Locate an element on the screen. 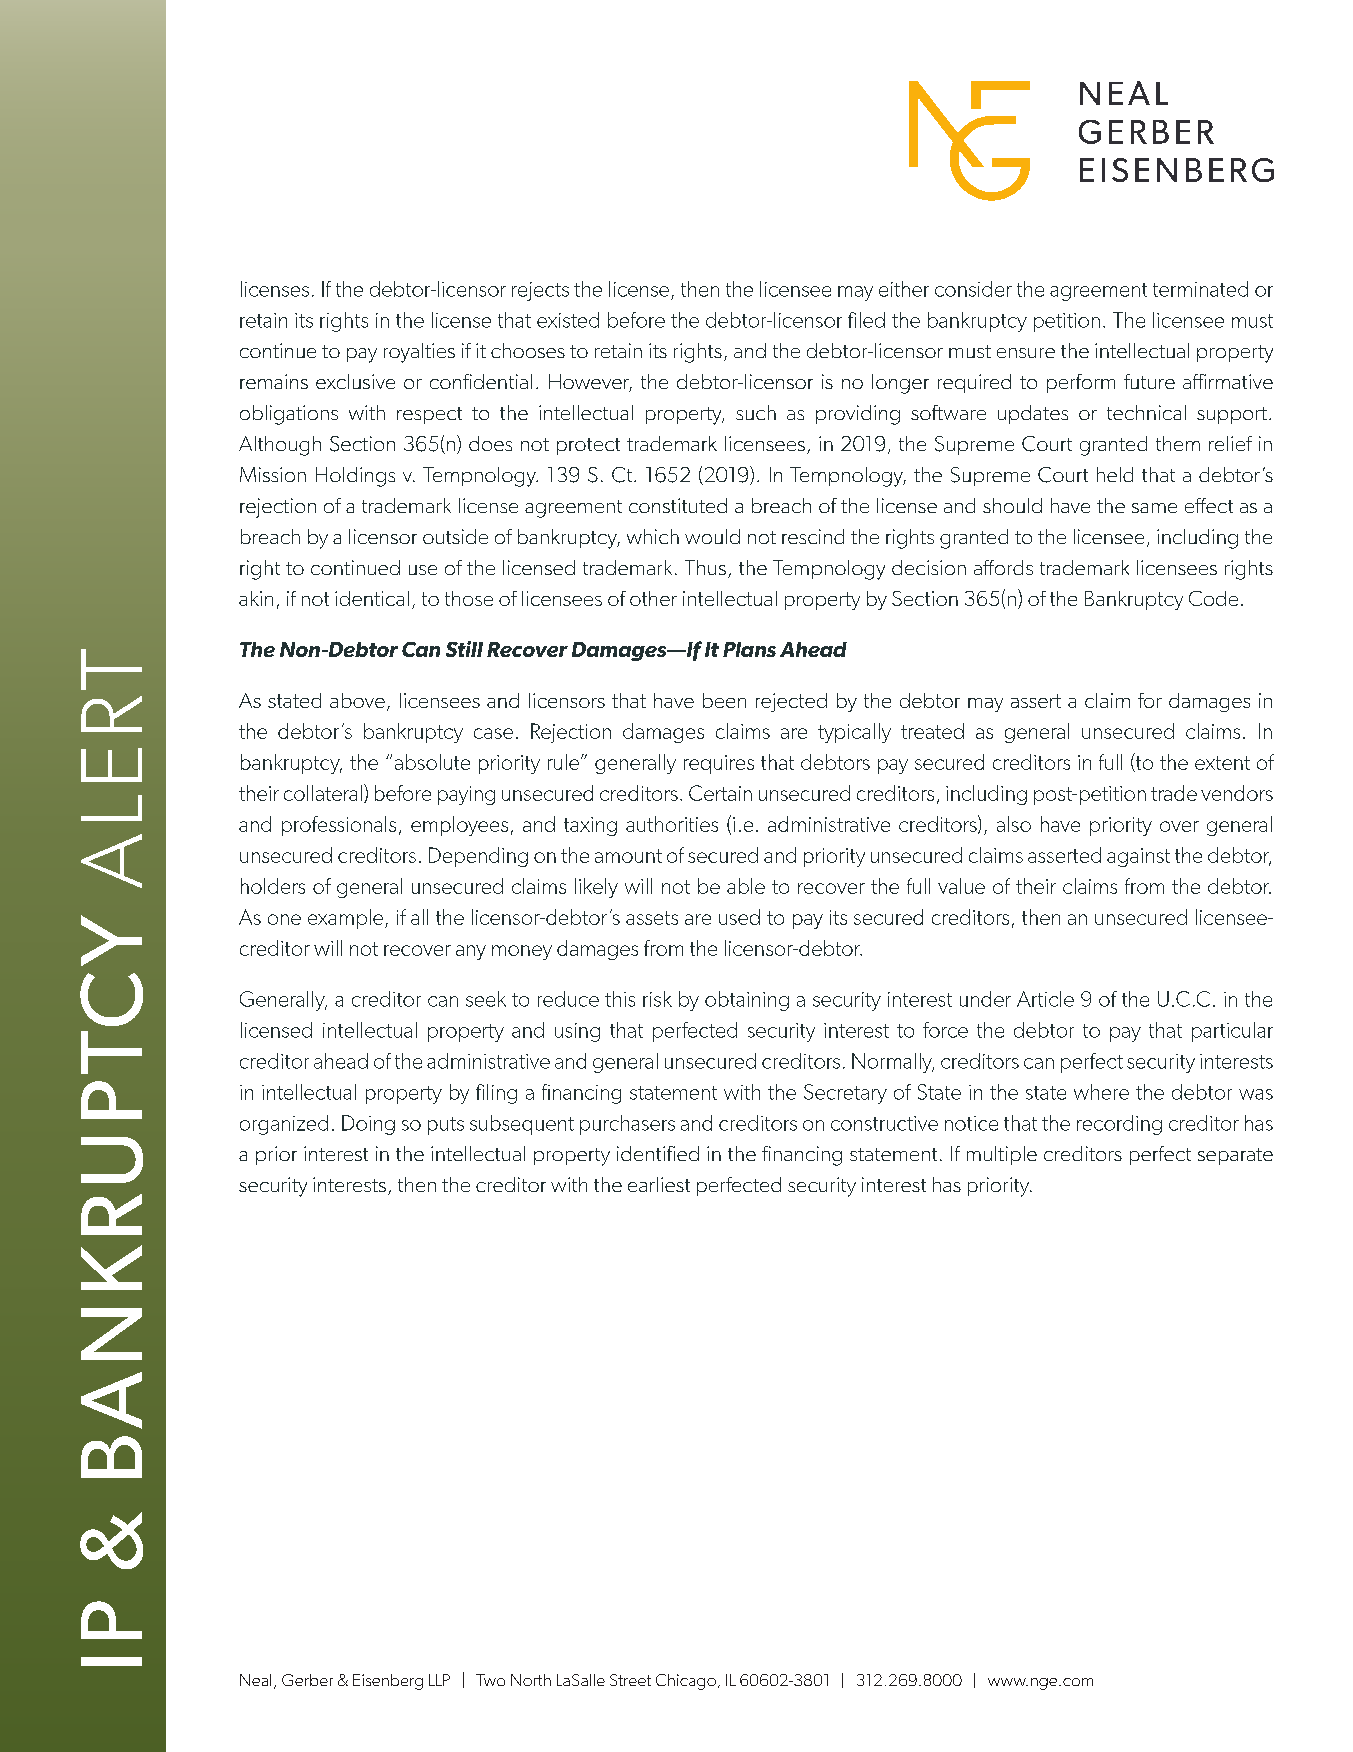 This screenshot has width=1353, height=1752. future is located at coordinates (1149, 381).
